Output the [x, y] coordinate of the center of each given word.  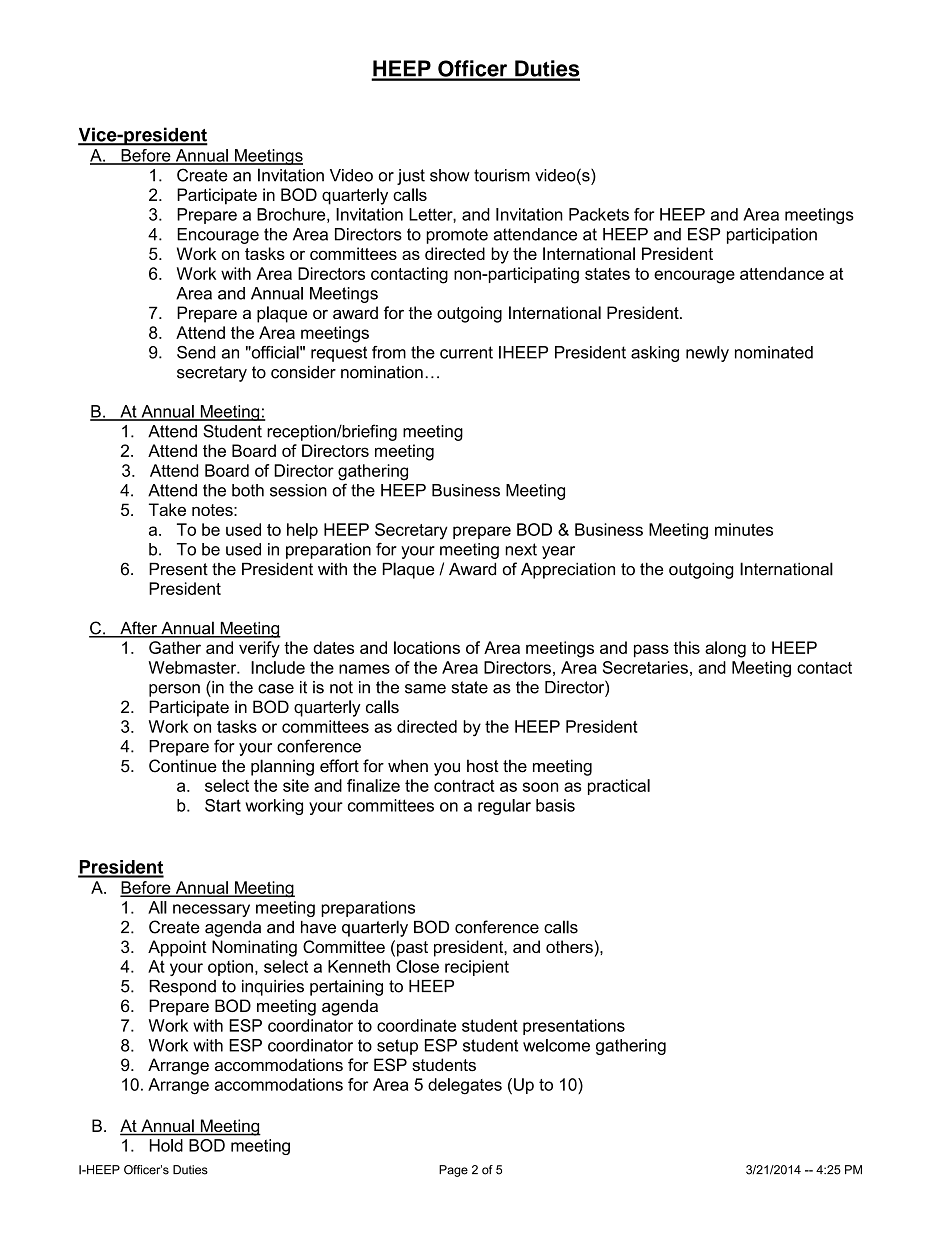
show [450, 175]
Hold [166, 1145]
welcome [556, 1045]
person [174, 690]
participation [772, 236]
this [686, 647]
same [425, 689]
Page [453, 1171]
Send [196, 352]
